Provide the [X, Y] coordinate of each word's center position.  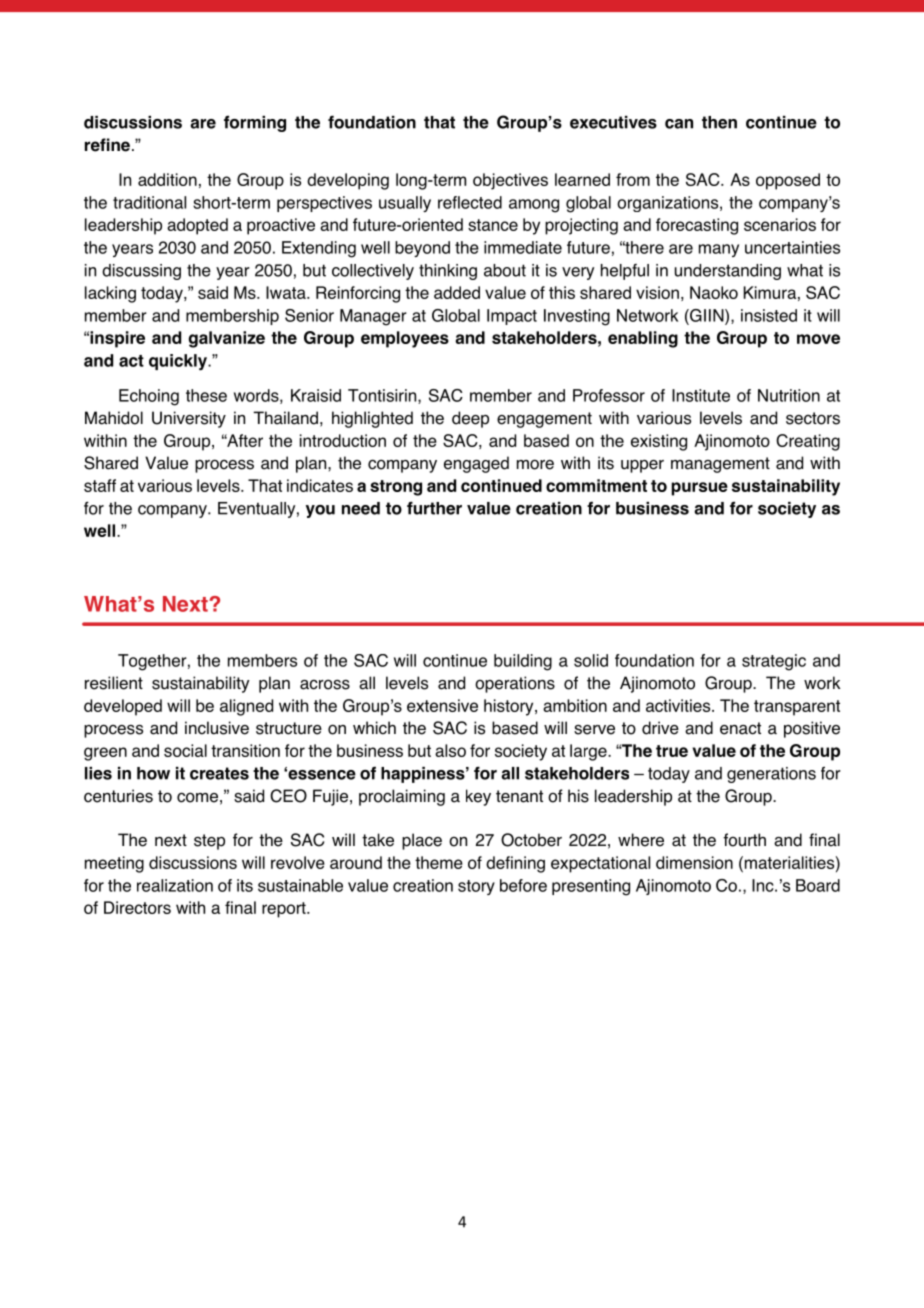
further [434, 508]
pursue [699, 489]
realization [175, 885]
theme [439, 862]
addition [167, 179]
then [719, 122]
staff [100, 485]
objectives [510, 181]
